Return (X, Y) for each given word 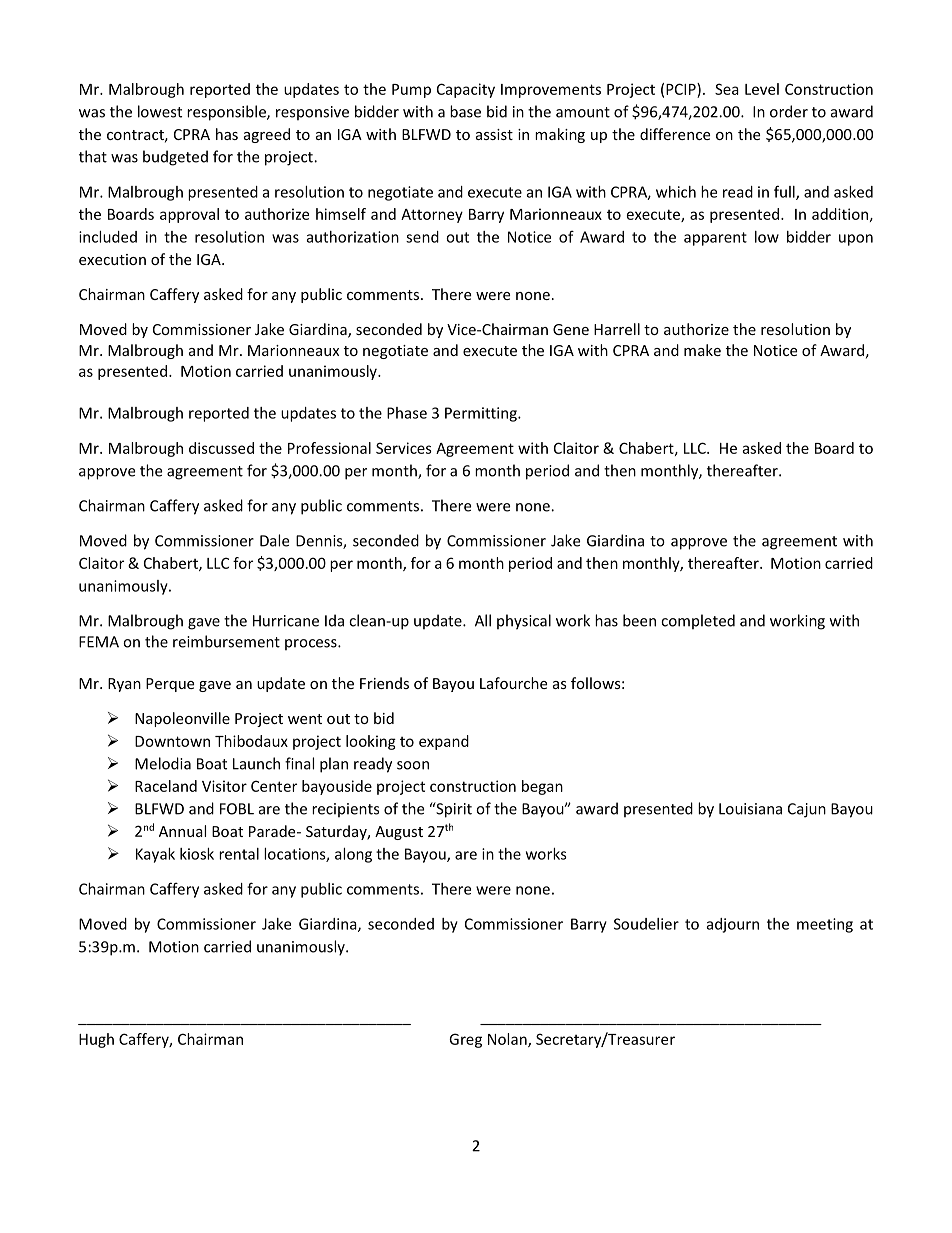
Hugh (96, 1040)
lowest (160, 111)
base (465, 111)
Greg (465, 1040)
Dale (274, 540)
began (542, 787)
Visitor (224, 786)
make (702, 350)
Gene (571, 329)
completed (698, 622)
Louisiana (750, 809)
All (483, 620)
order (789, 111)
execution (112, 259)
